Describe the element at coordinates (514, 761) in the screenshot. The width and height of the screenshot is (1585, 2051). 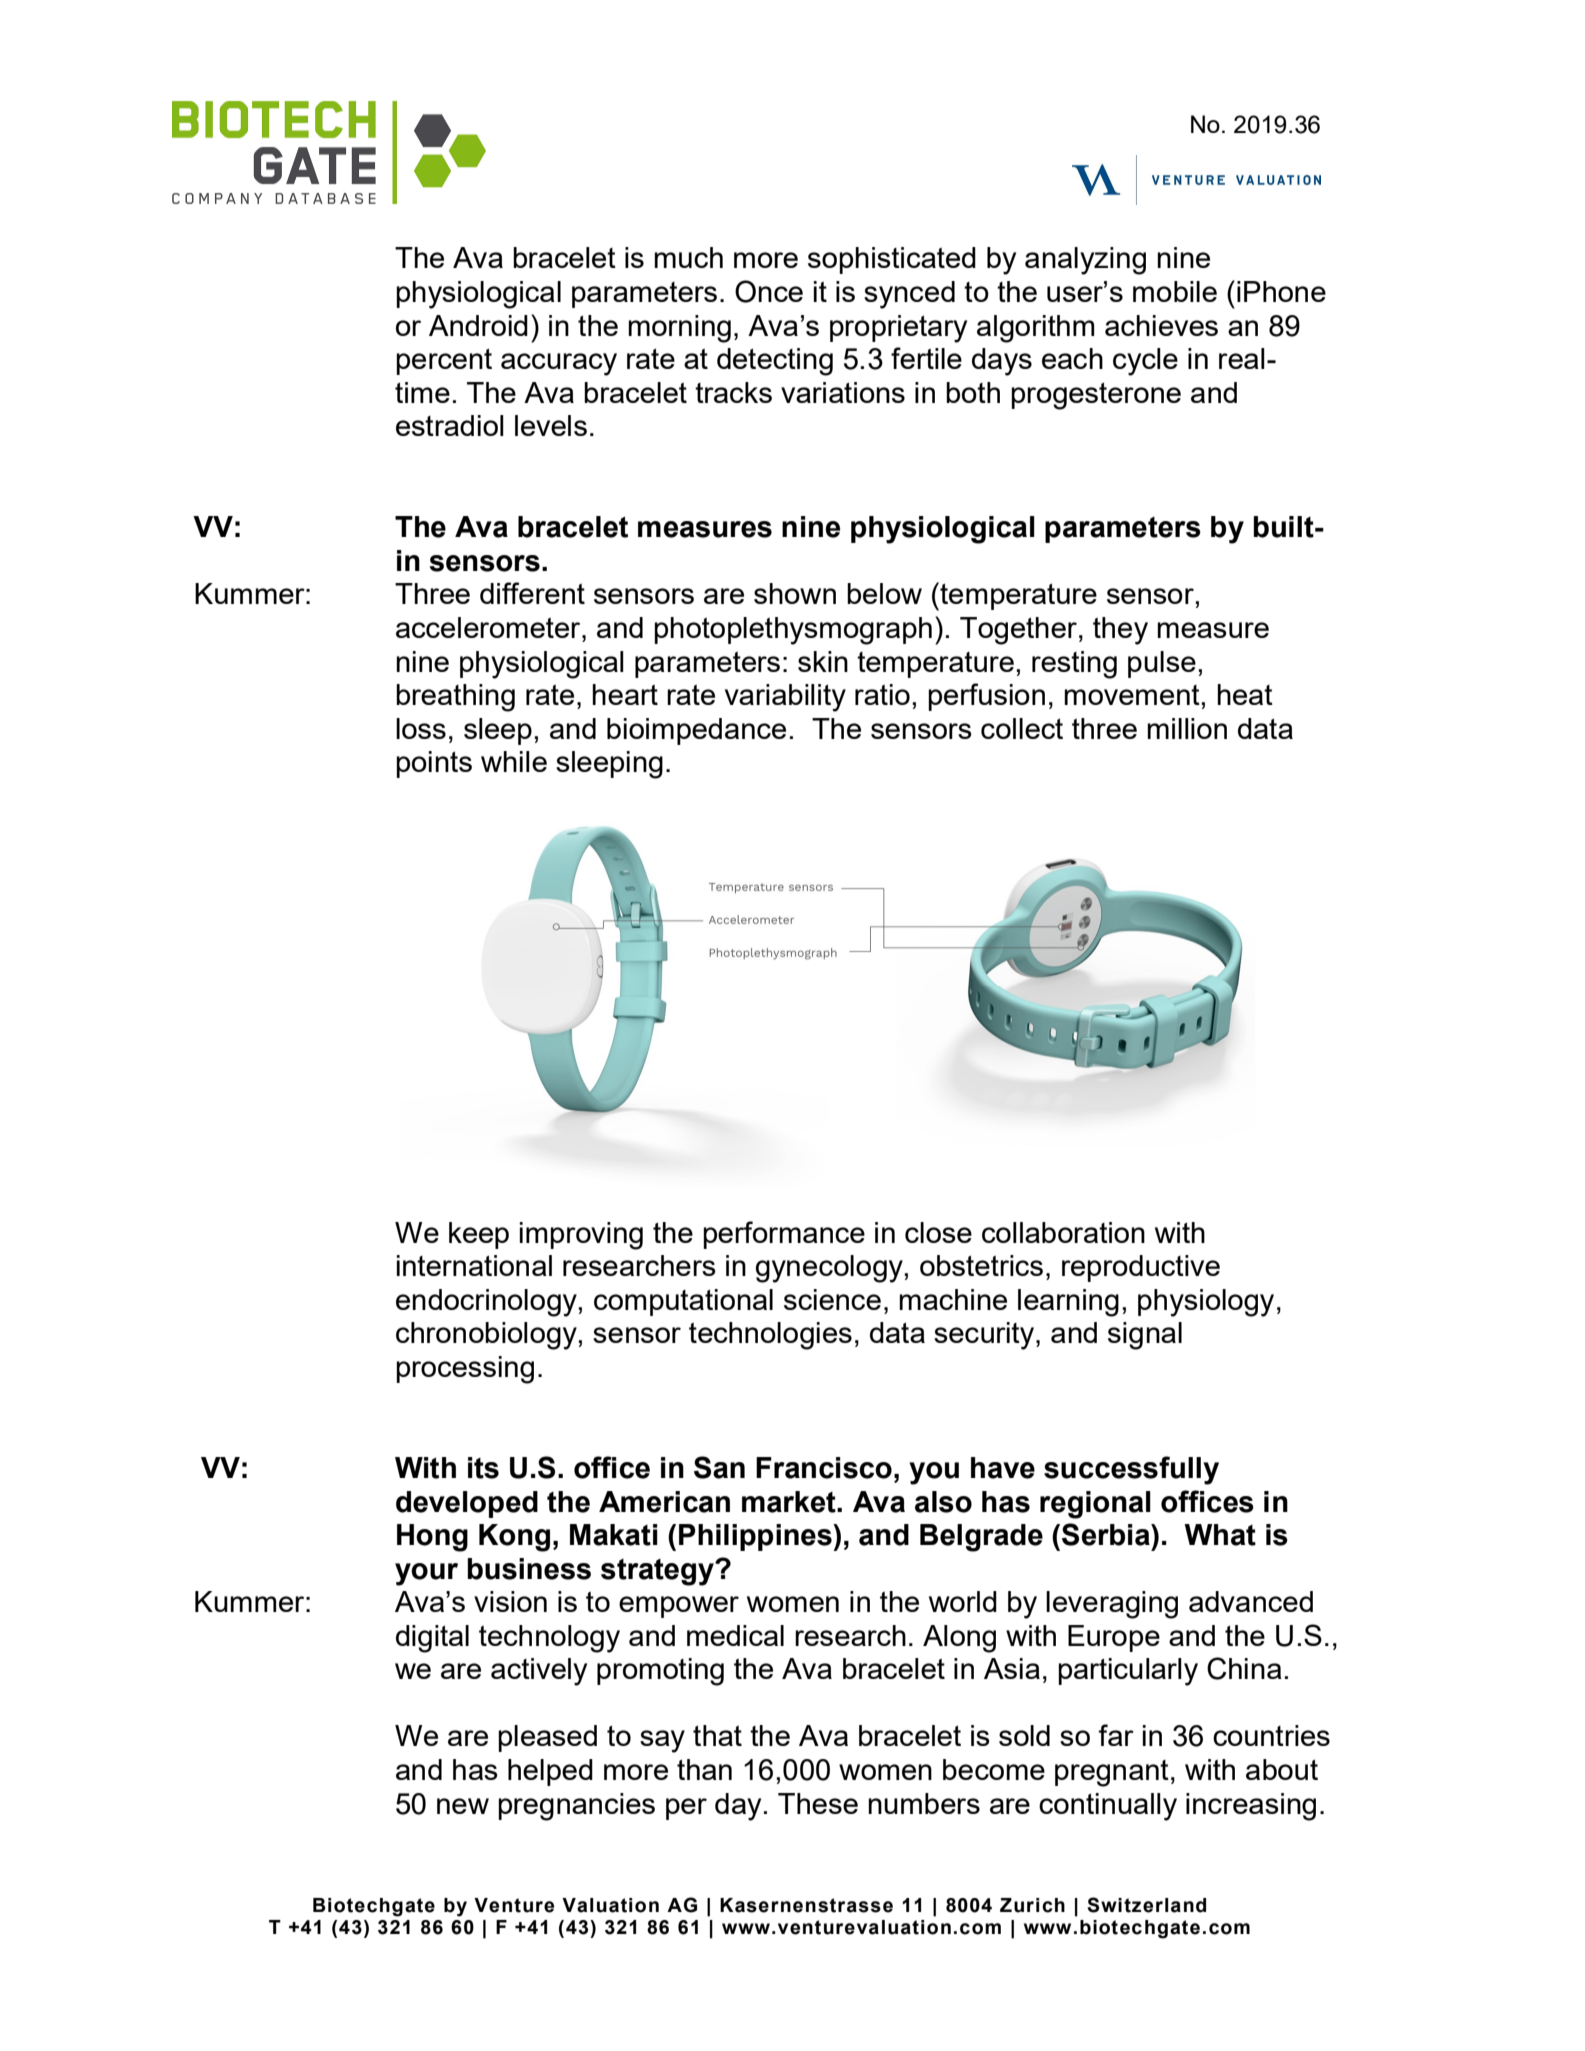
I see `while` at that location.
